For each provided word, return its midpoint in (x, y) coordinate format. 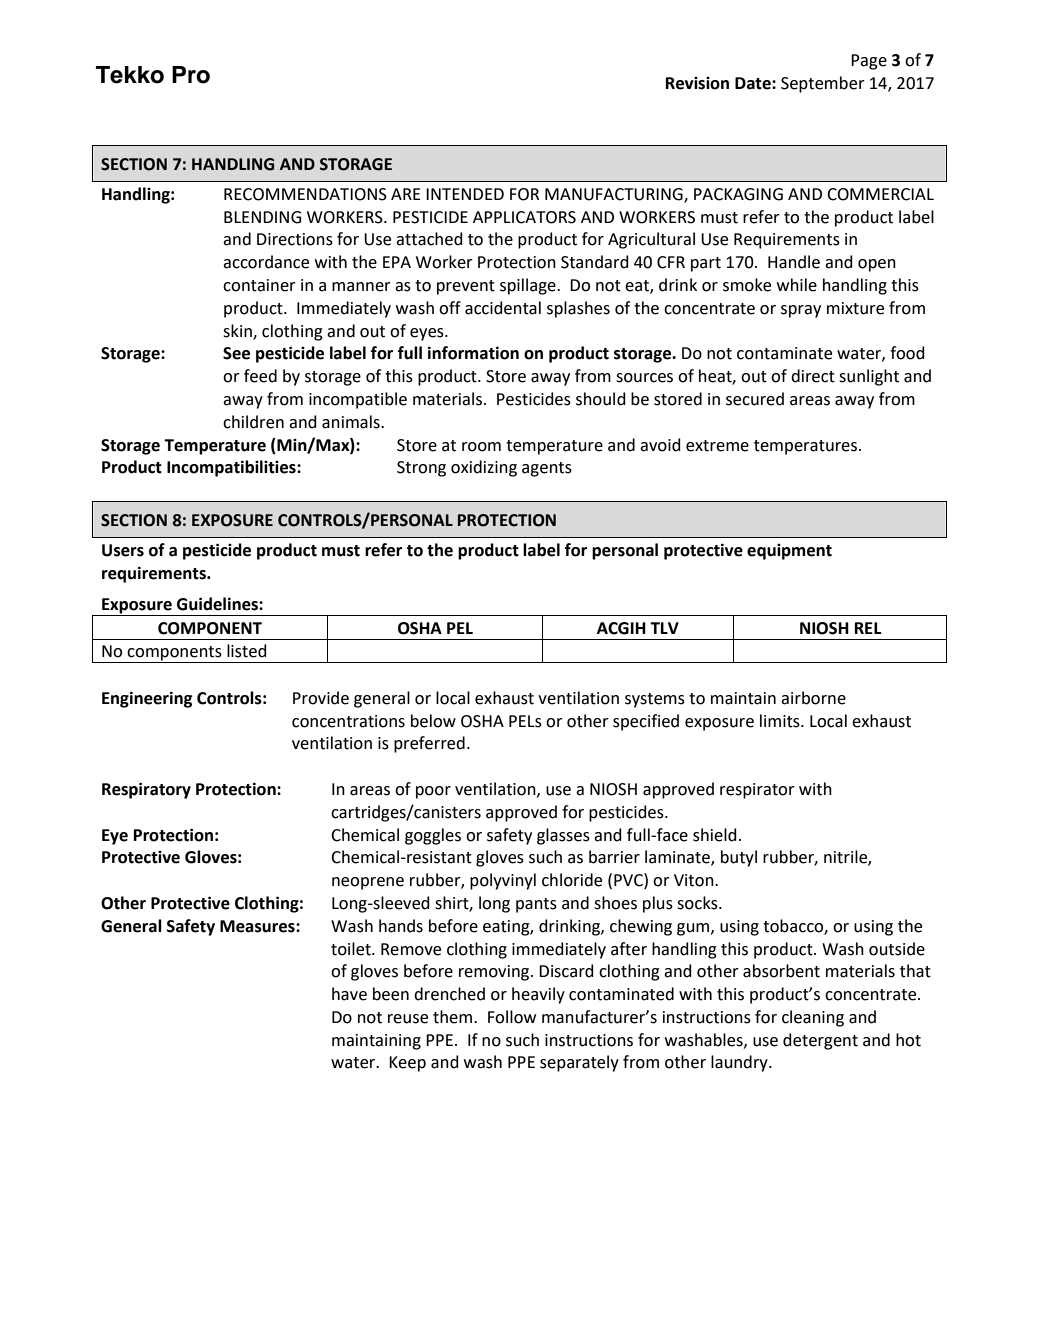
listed (247, 651)
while (797, 285)
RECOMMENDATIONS (305, 194)
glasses (563, 836)
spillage (529, 286)
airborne (813, 698)
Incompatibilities (232, 468)
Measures (258, 926)
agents (547, 469)
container (259, 285)
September (823, 84)
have (349, 994)
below (433, 721)
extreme (717, 446)
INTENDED (465, 194)
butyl (739, 858)
